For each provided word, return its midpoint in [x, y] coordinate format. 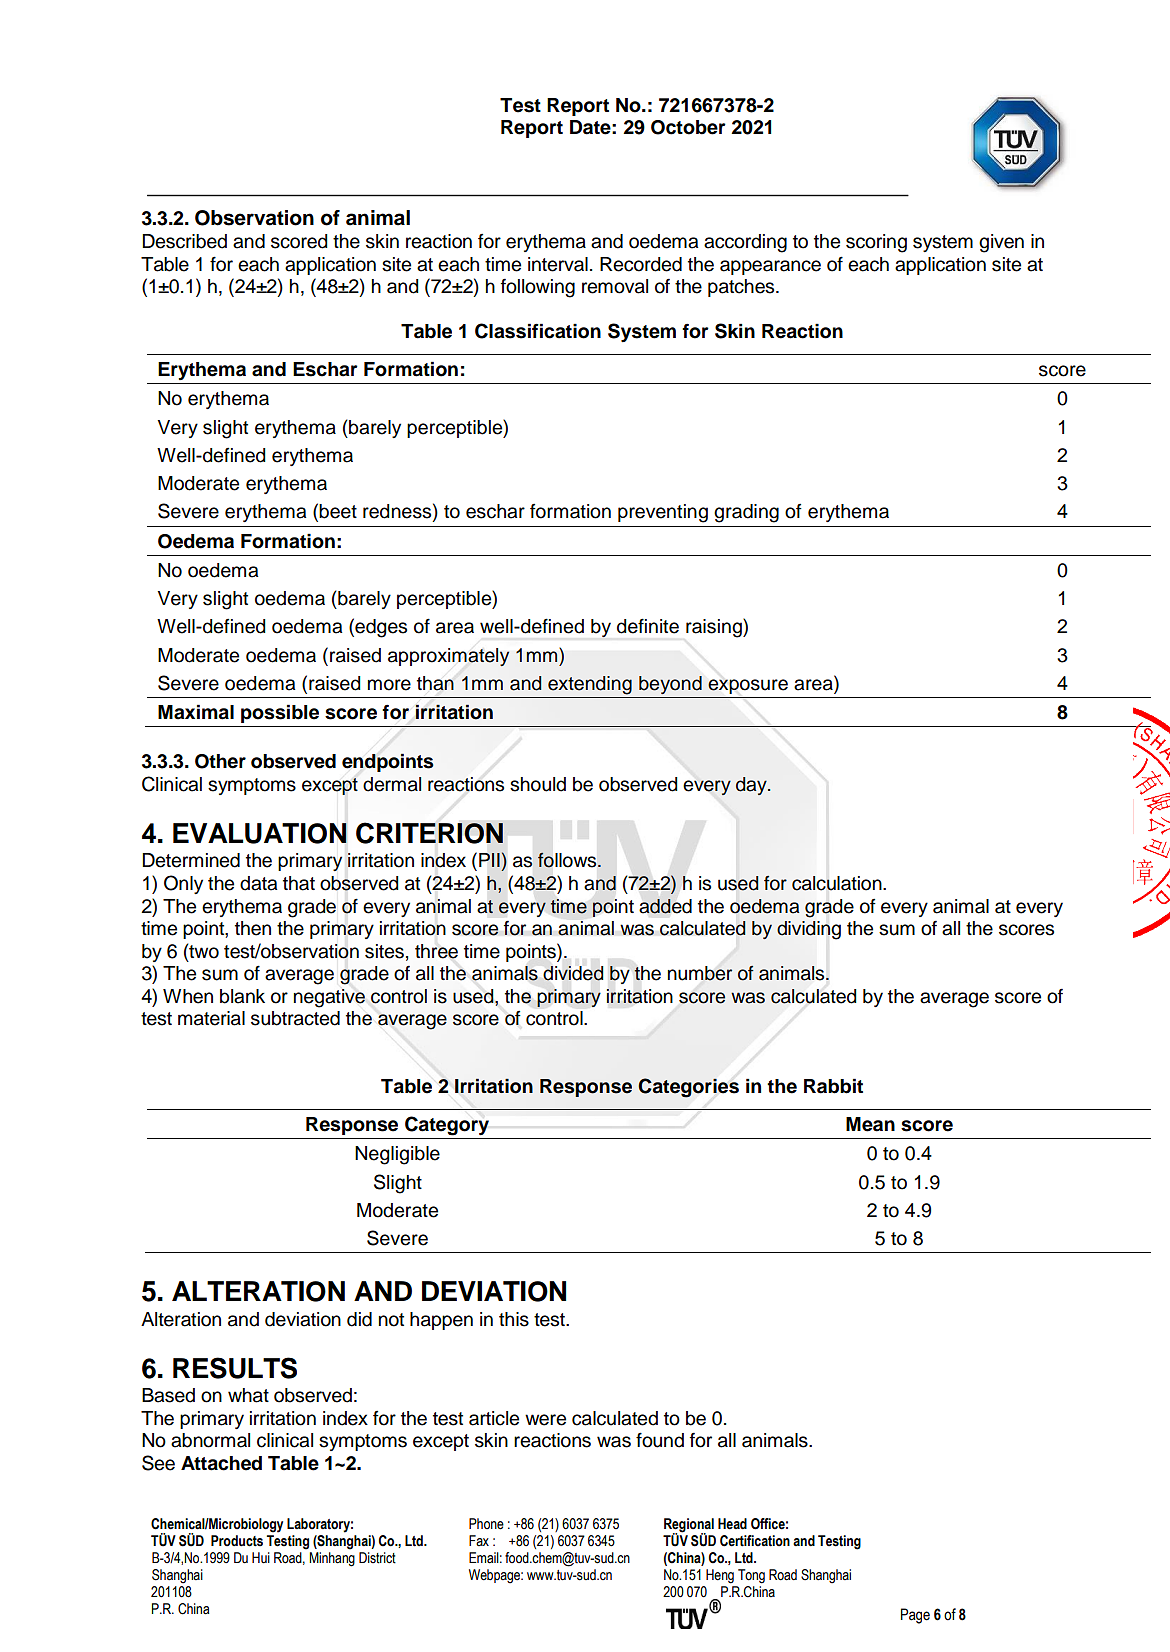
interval [558, 264]
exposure [748, 686]
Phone [486, 1524]
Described [184, 241]
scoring [876, 243]
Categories [688, 1088]
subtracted [295, 1018]
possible [280, 713]
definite [648, 626]
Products [237, 1541]
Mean [870, 1124]
